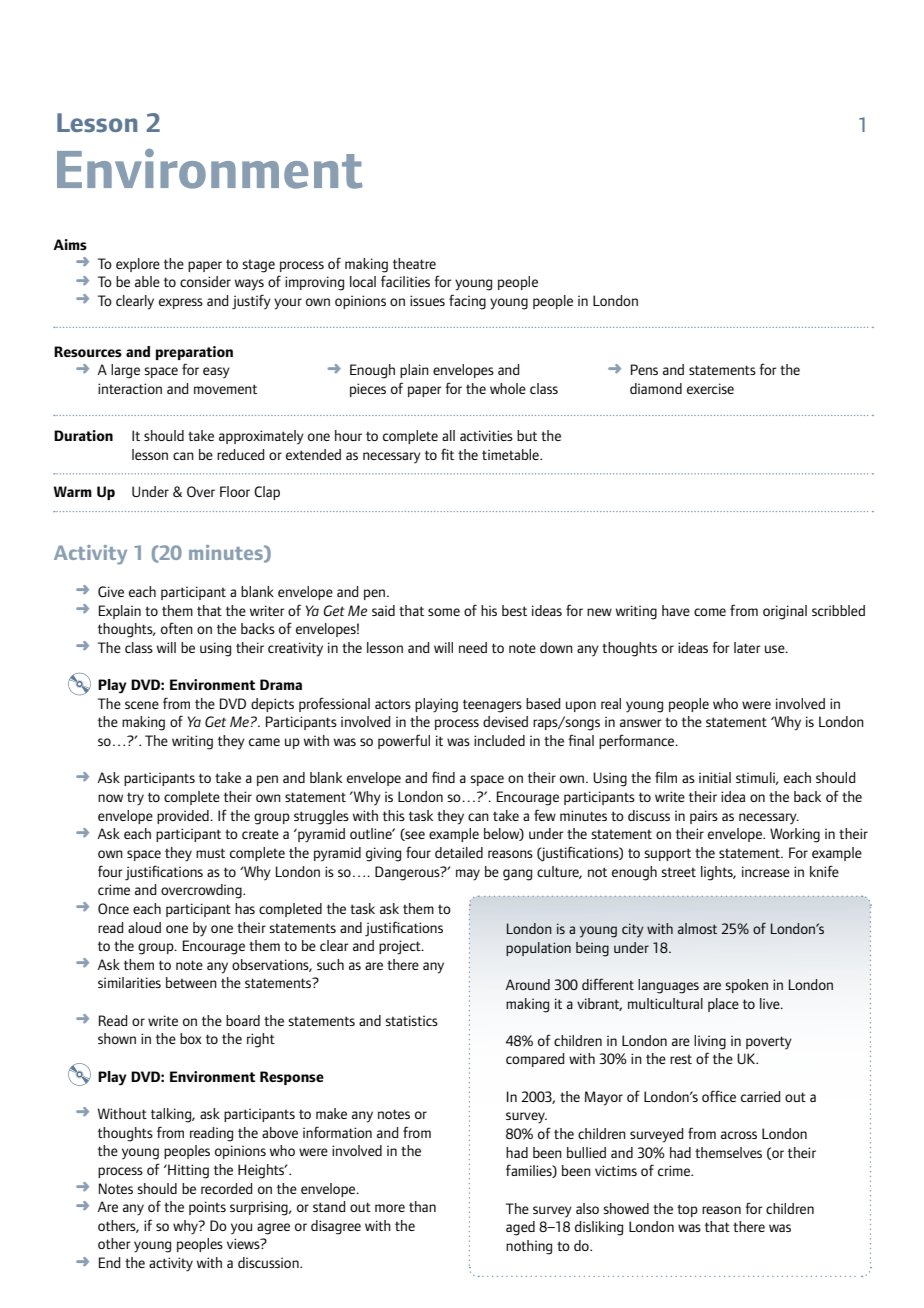 The image size is (924, 1308). Describe the element at coordinates (644, 369) in the screenshot. I see `Pens` at that location.
